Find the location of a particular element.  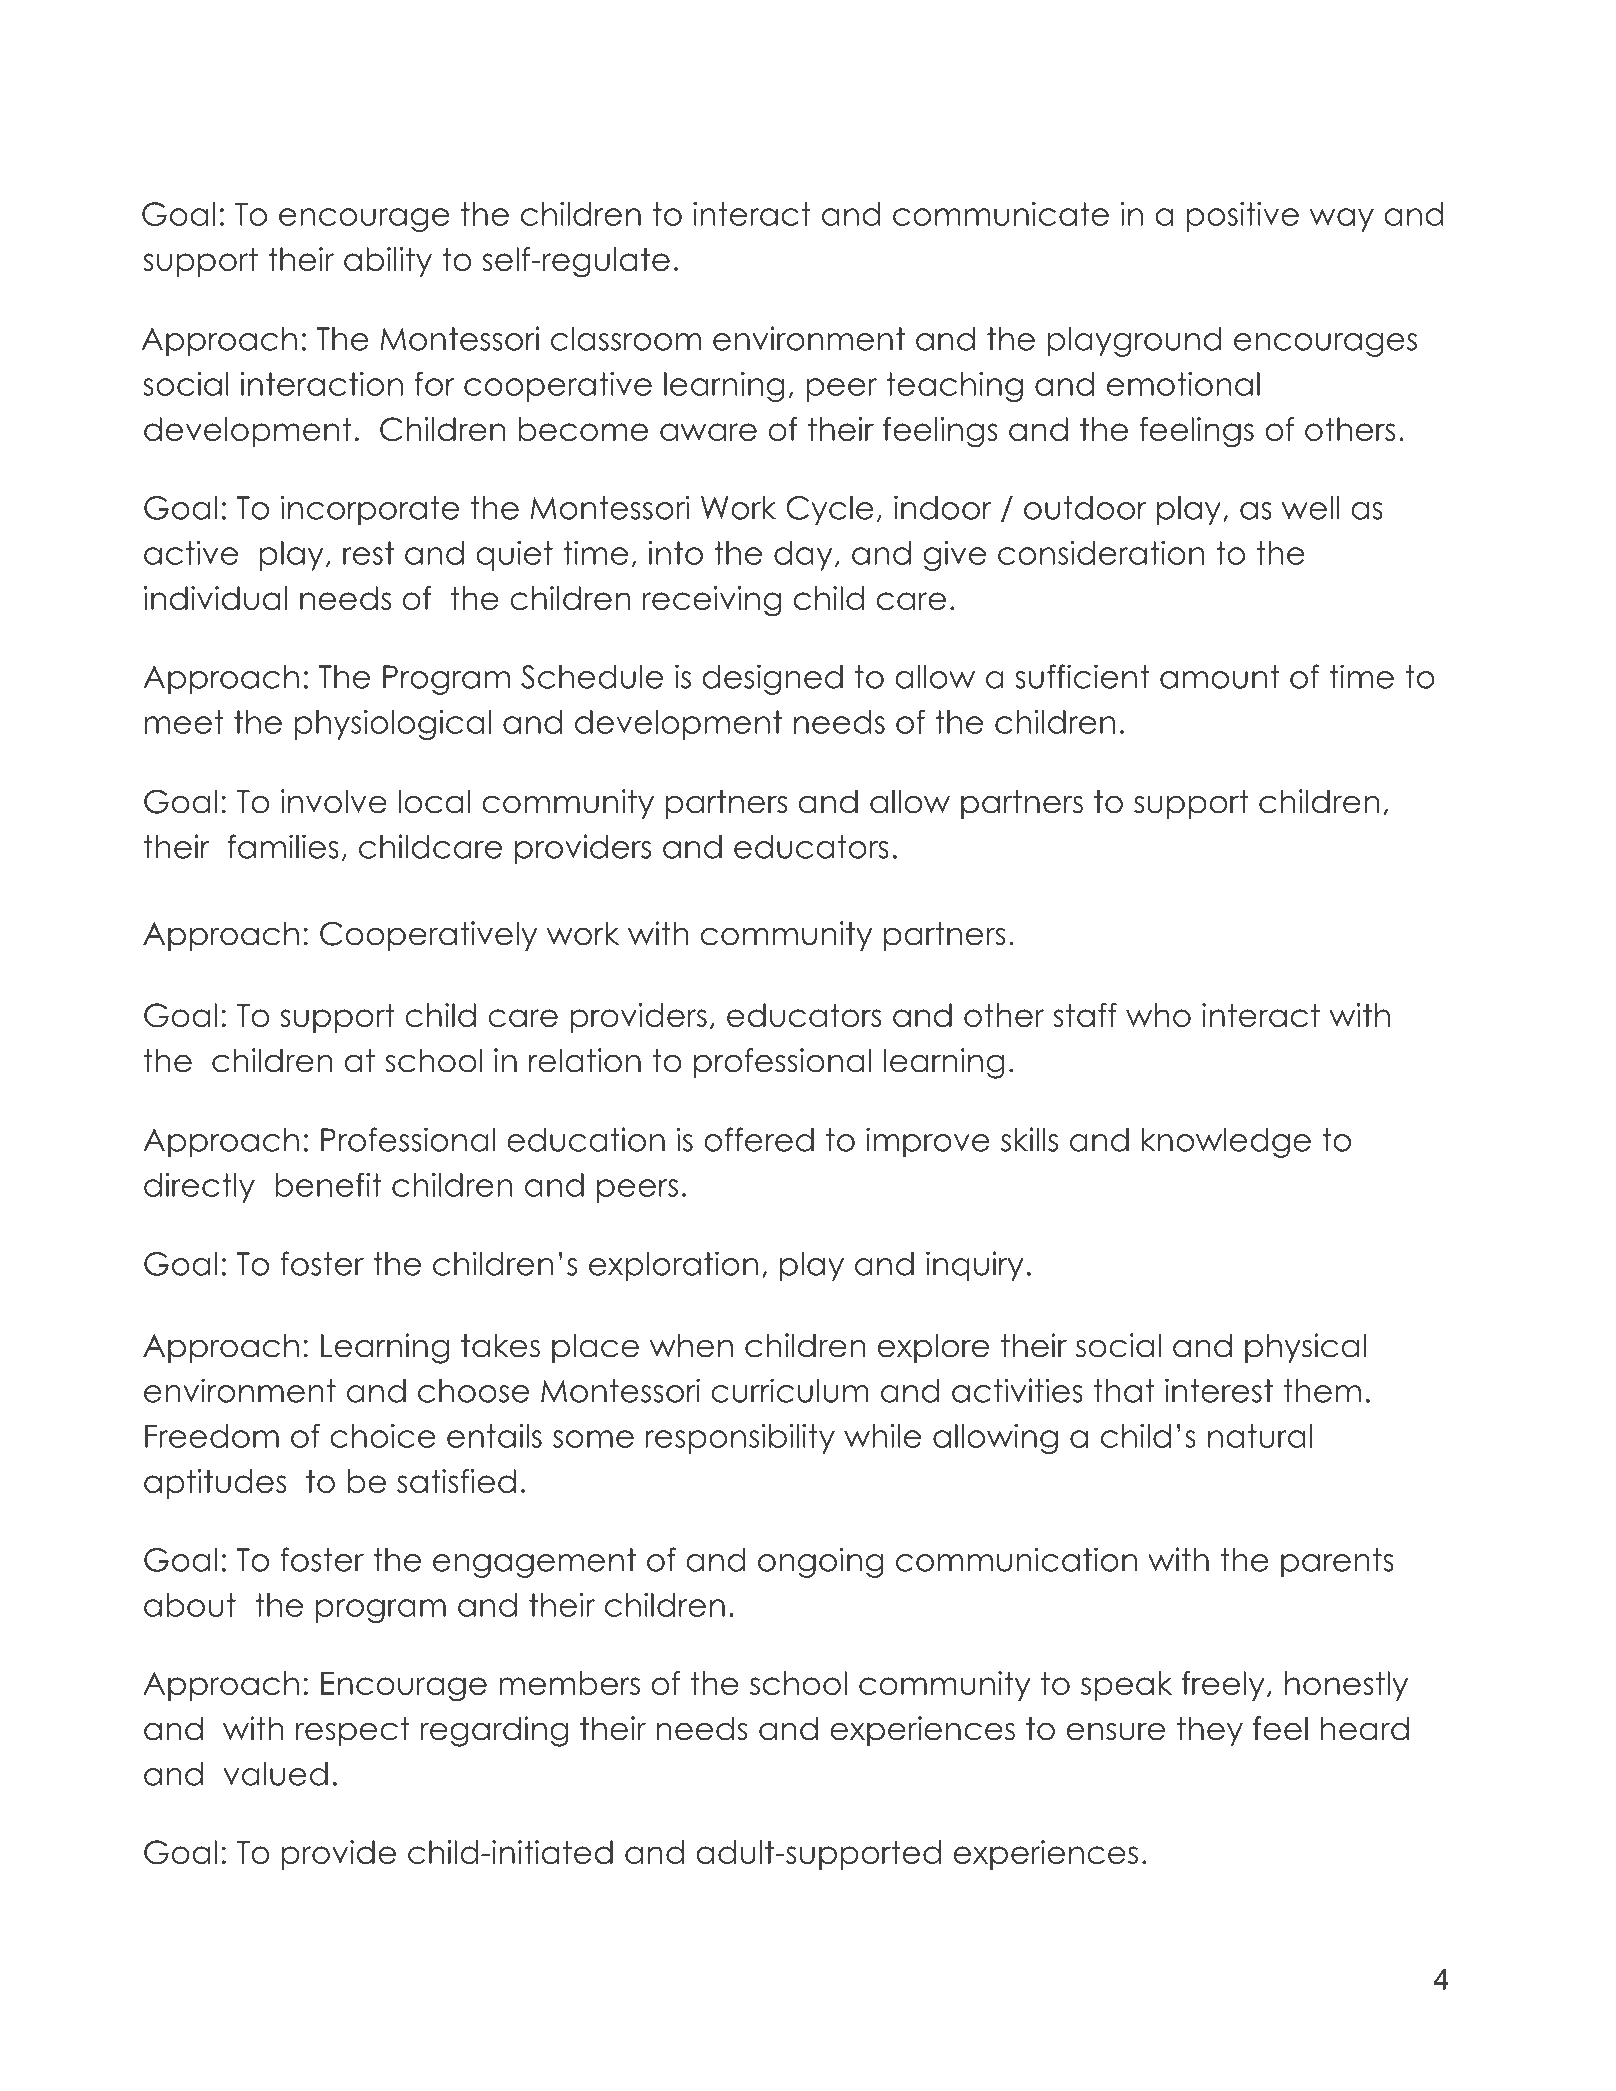

they is located at coordinates (1210, 1731).
